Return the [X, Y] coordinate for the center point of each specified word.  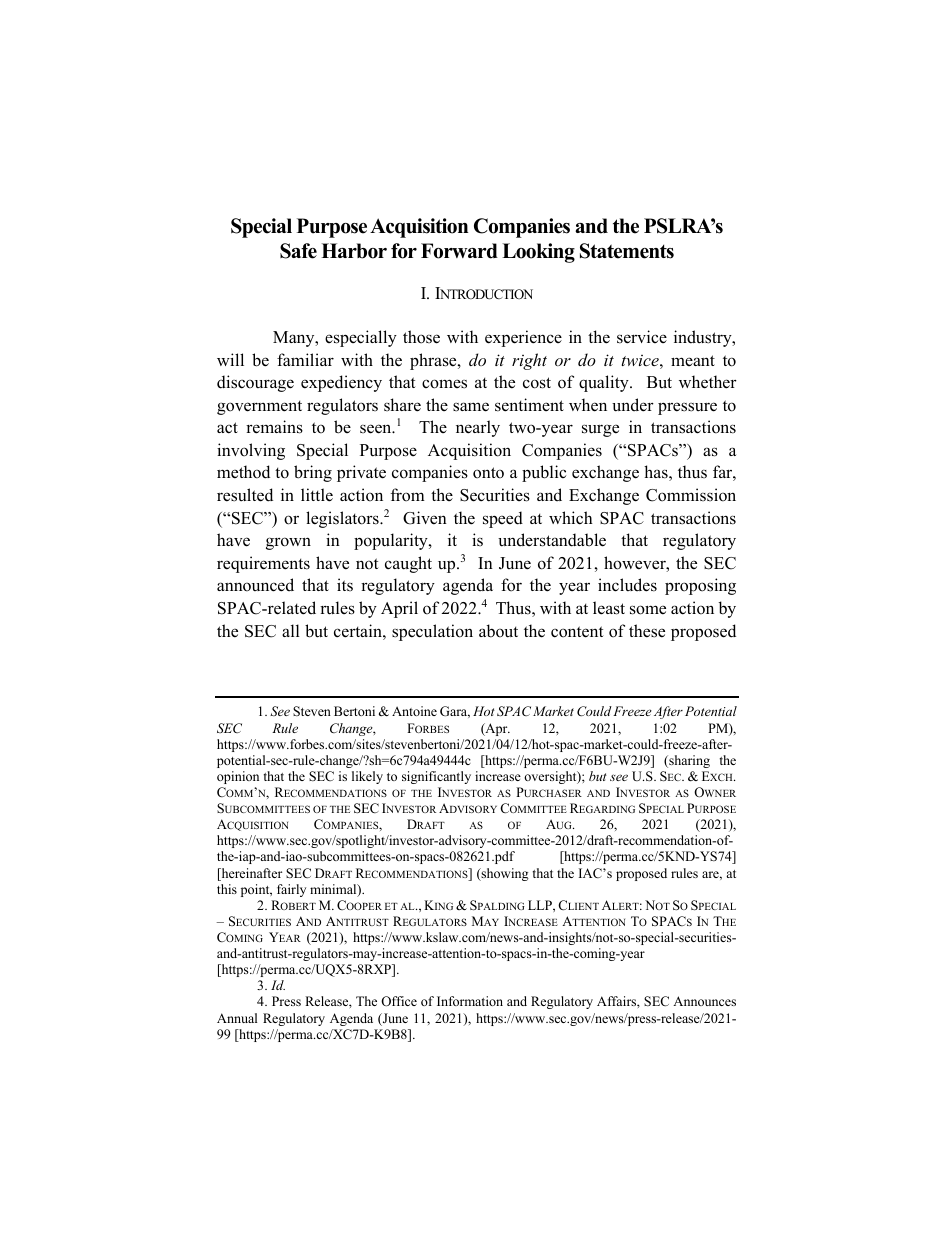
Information [470, 1001]
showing [504, 874]
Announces [704, 1001]
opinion [238, 777]
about [498, 631]
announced [255, 585]
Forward [459, 251]
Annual [237, 1018]
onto [488, 473]
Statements [627, 251]
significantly [436, 777]
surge [600, 430]
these [647, 631]
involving [251, 451]
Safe [298, 251]
